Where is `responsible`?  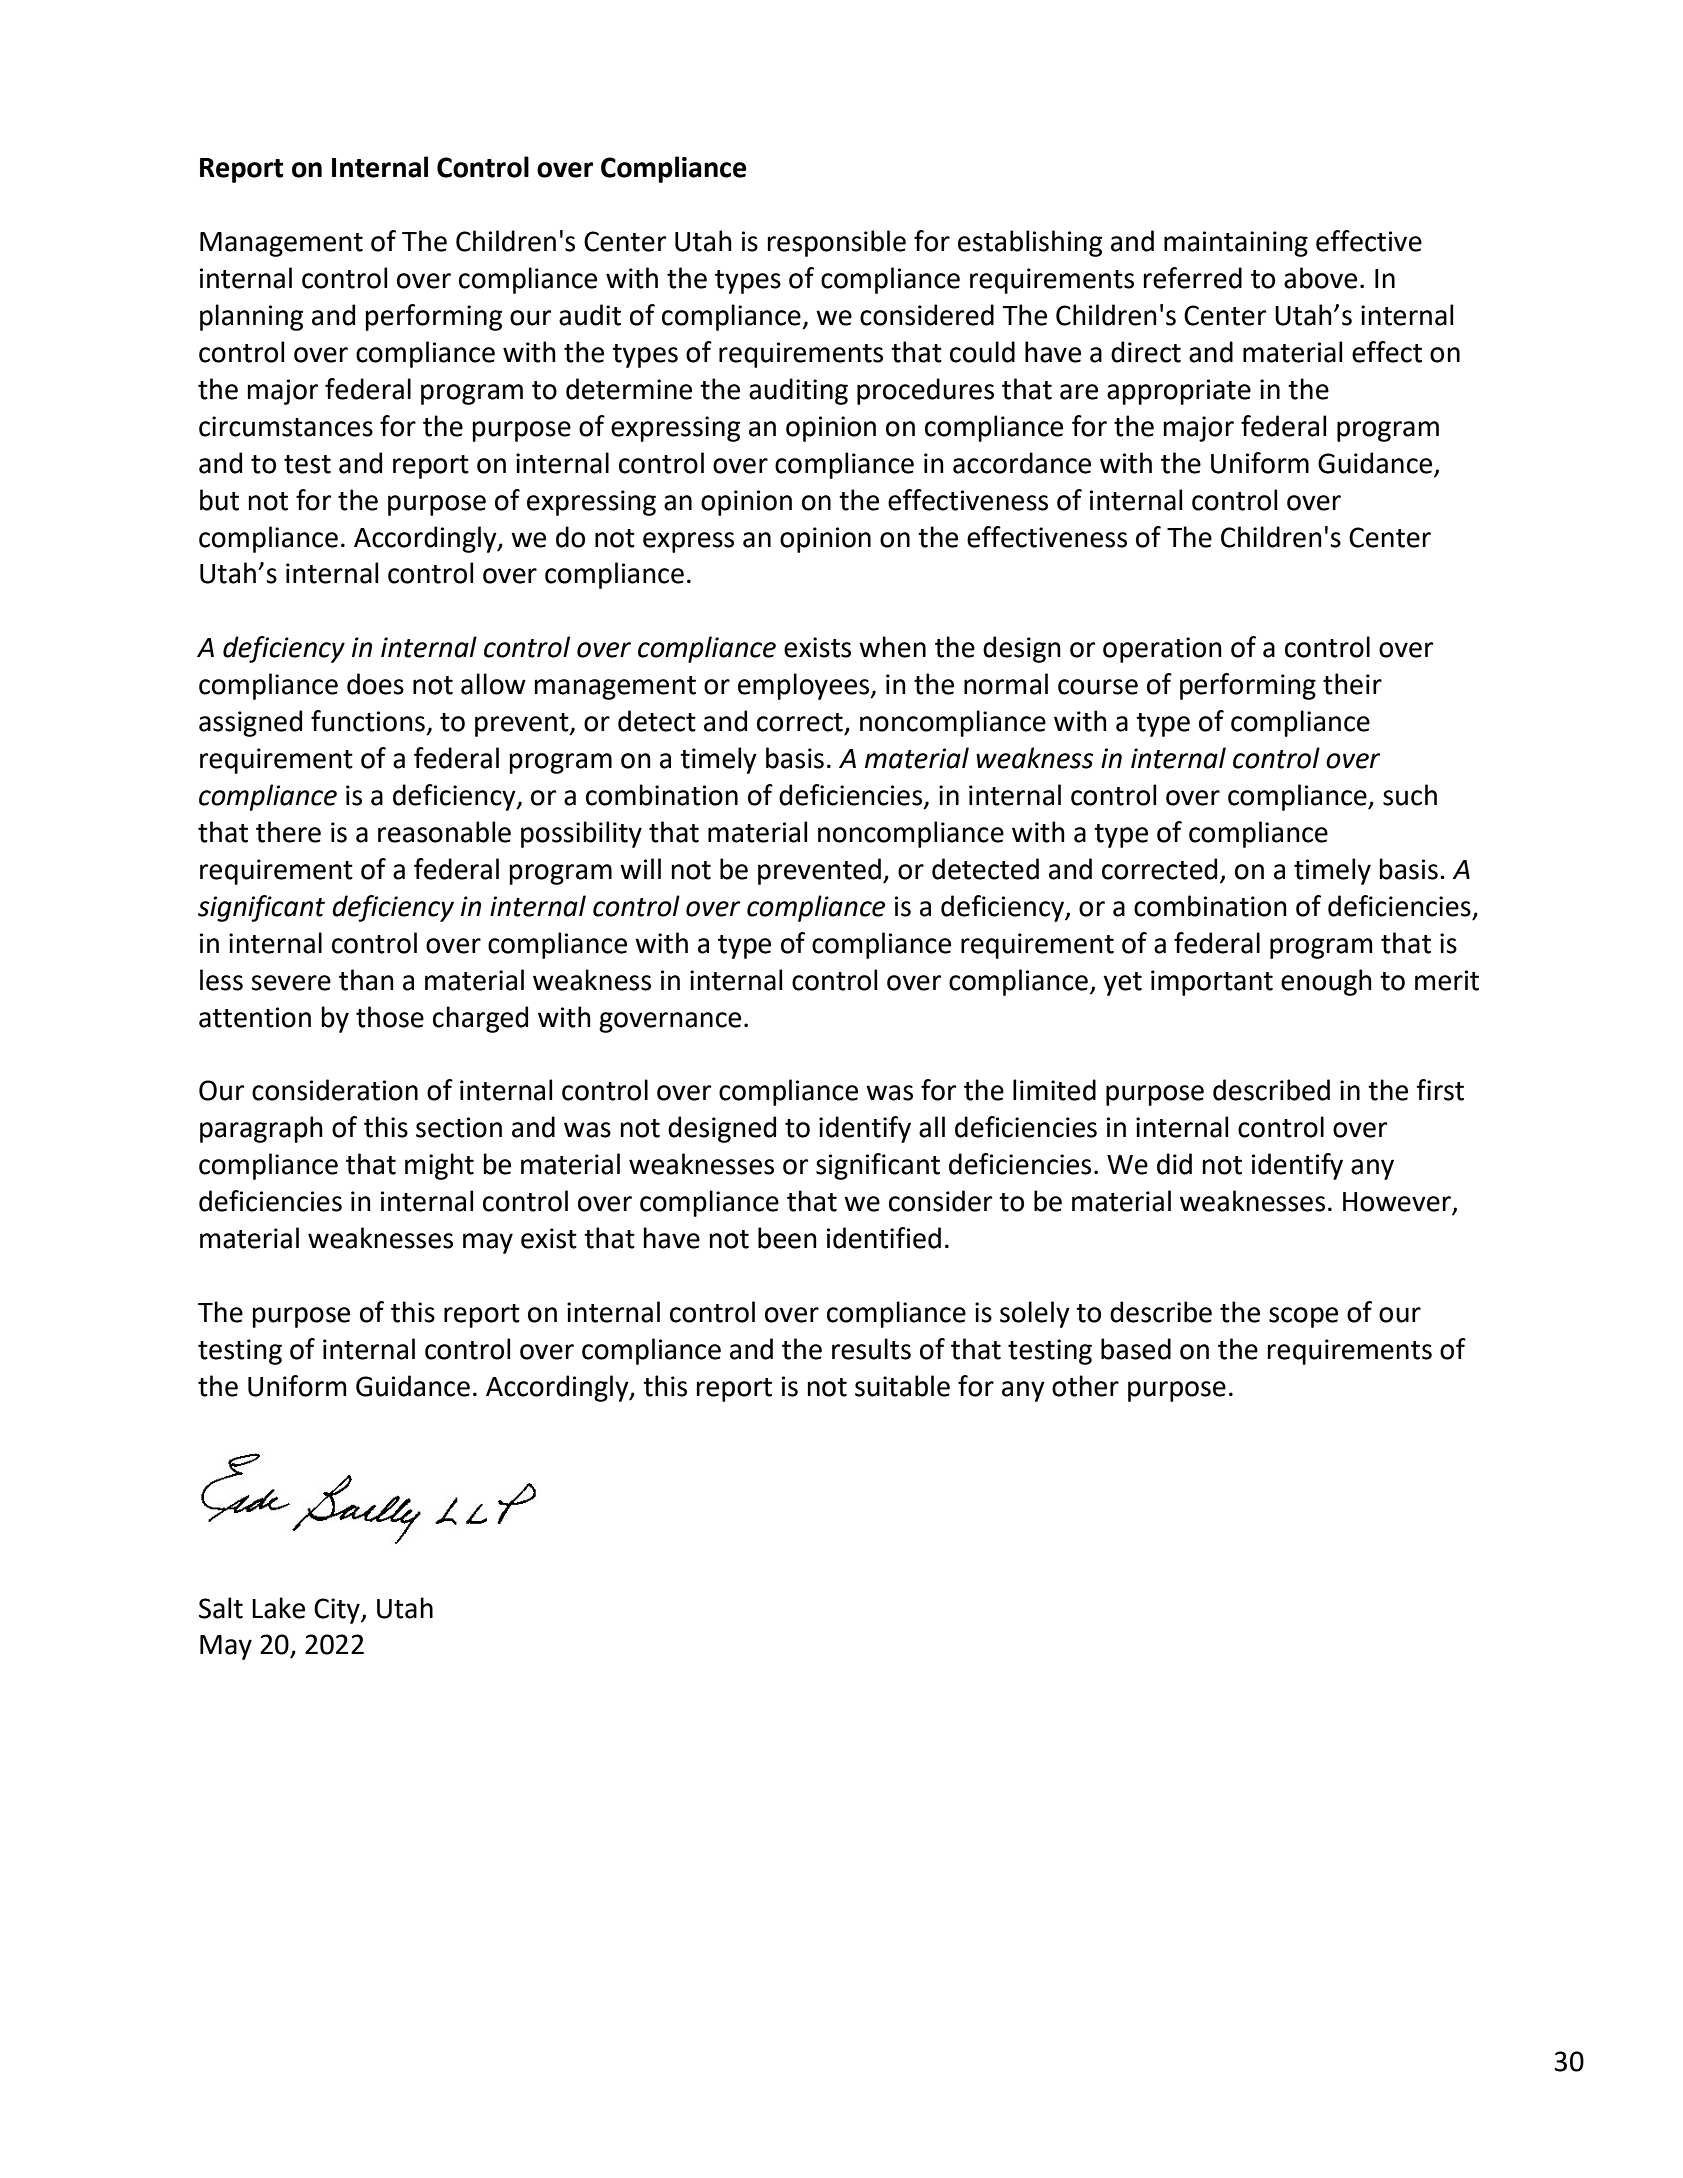 responsible is located at coordinates (836, 243).
